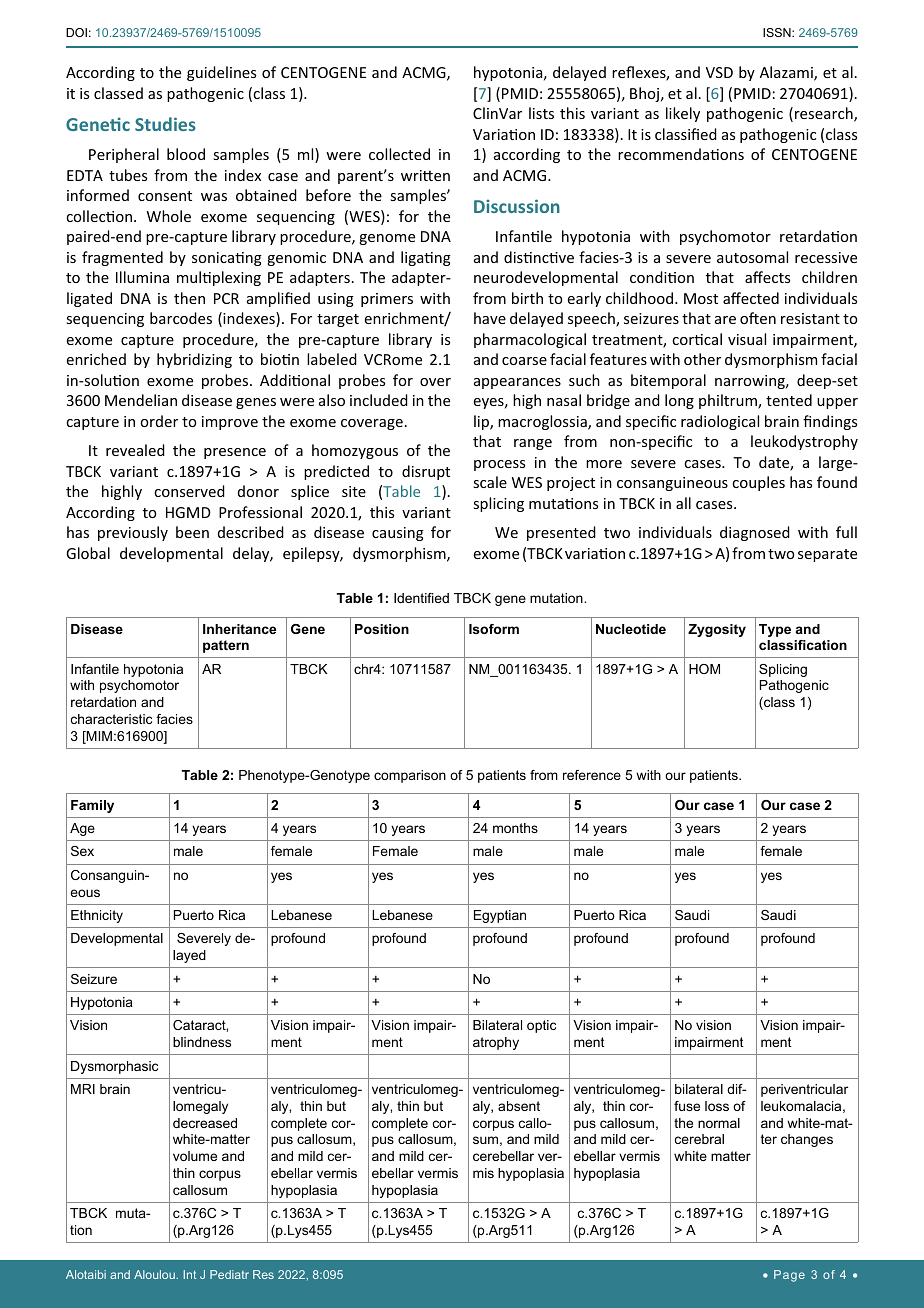 The width and height of the screenshot is (924, 1308). Describe the element at coordinates (751, 298) in the screenshot. I see `affected` at that location.
